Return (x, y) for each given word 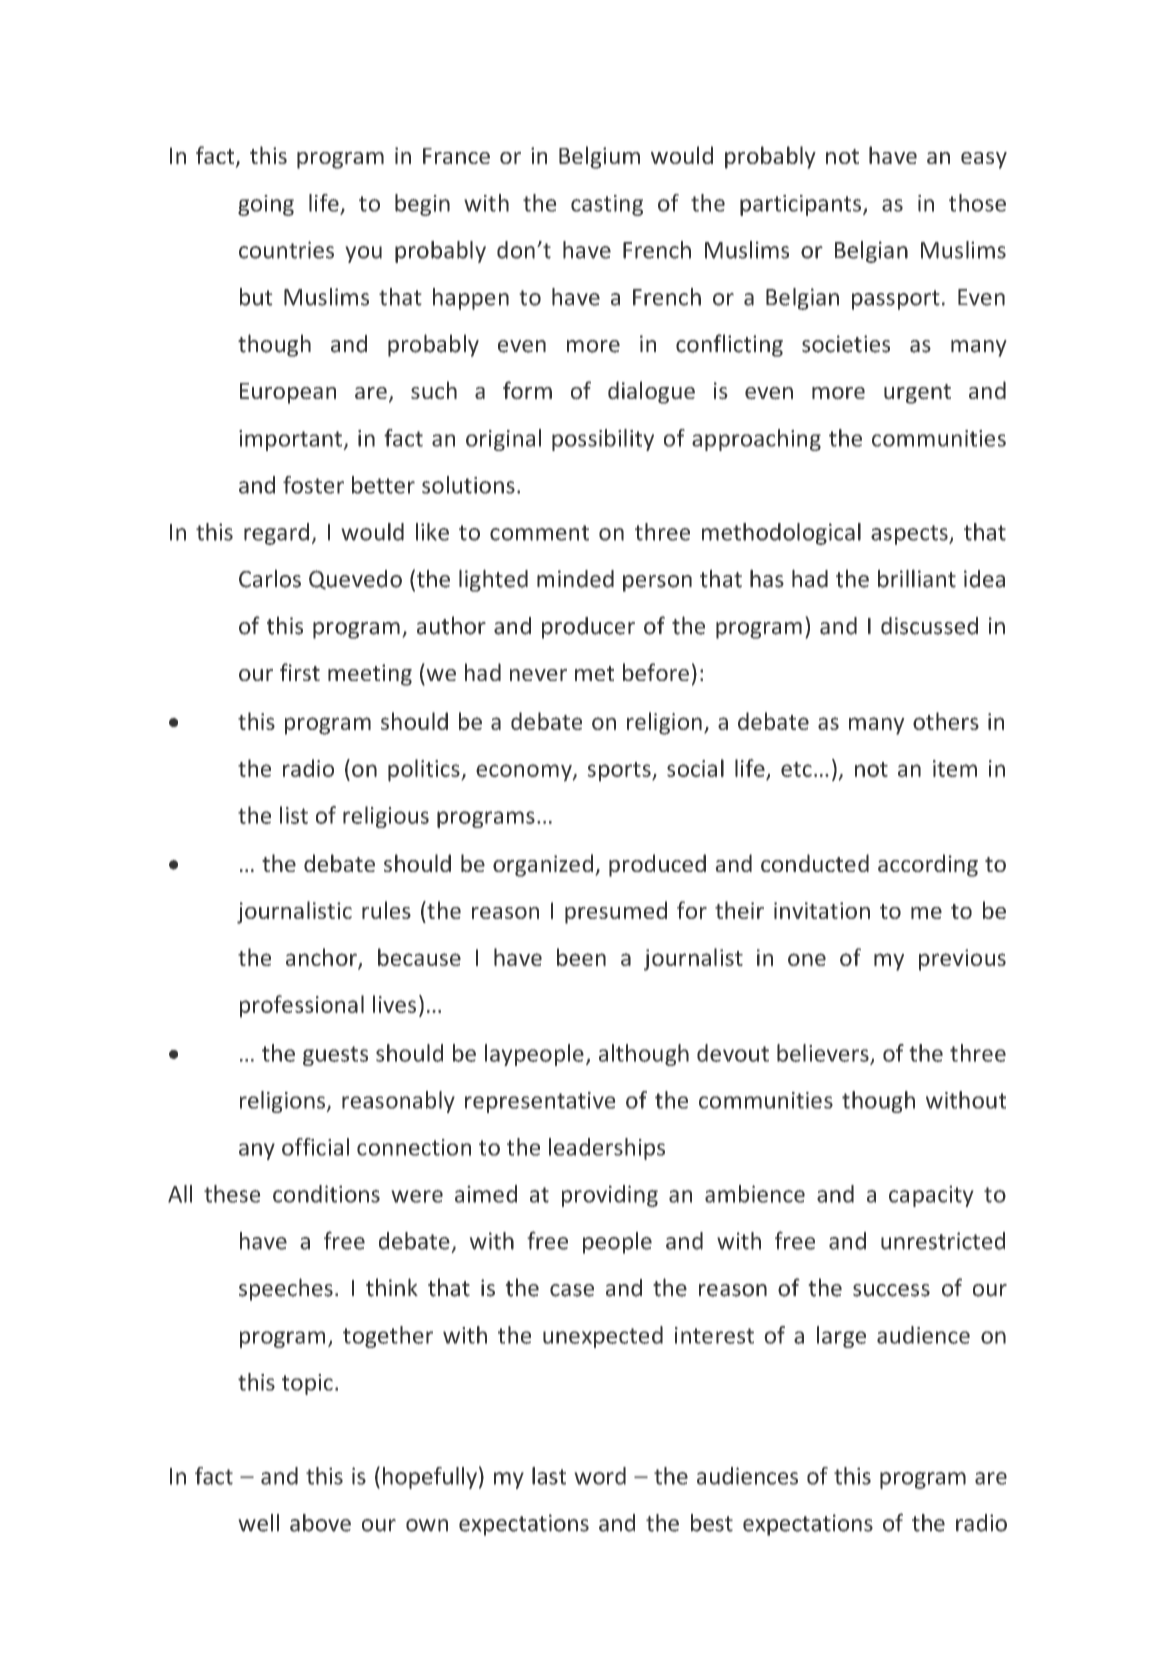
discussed (929, 626)
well (258, 1523)
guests (335, 1056)
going (266, 205)
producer (588, 628)
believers (824, 1054)
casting (607, 205)
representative (540, 1102)
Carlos (270, 578)
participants (802, 205)
